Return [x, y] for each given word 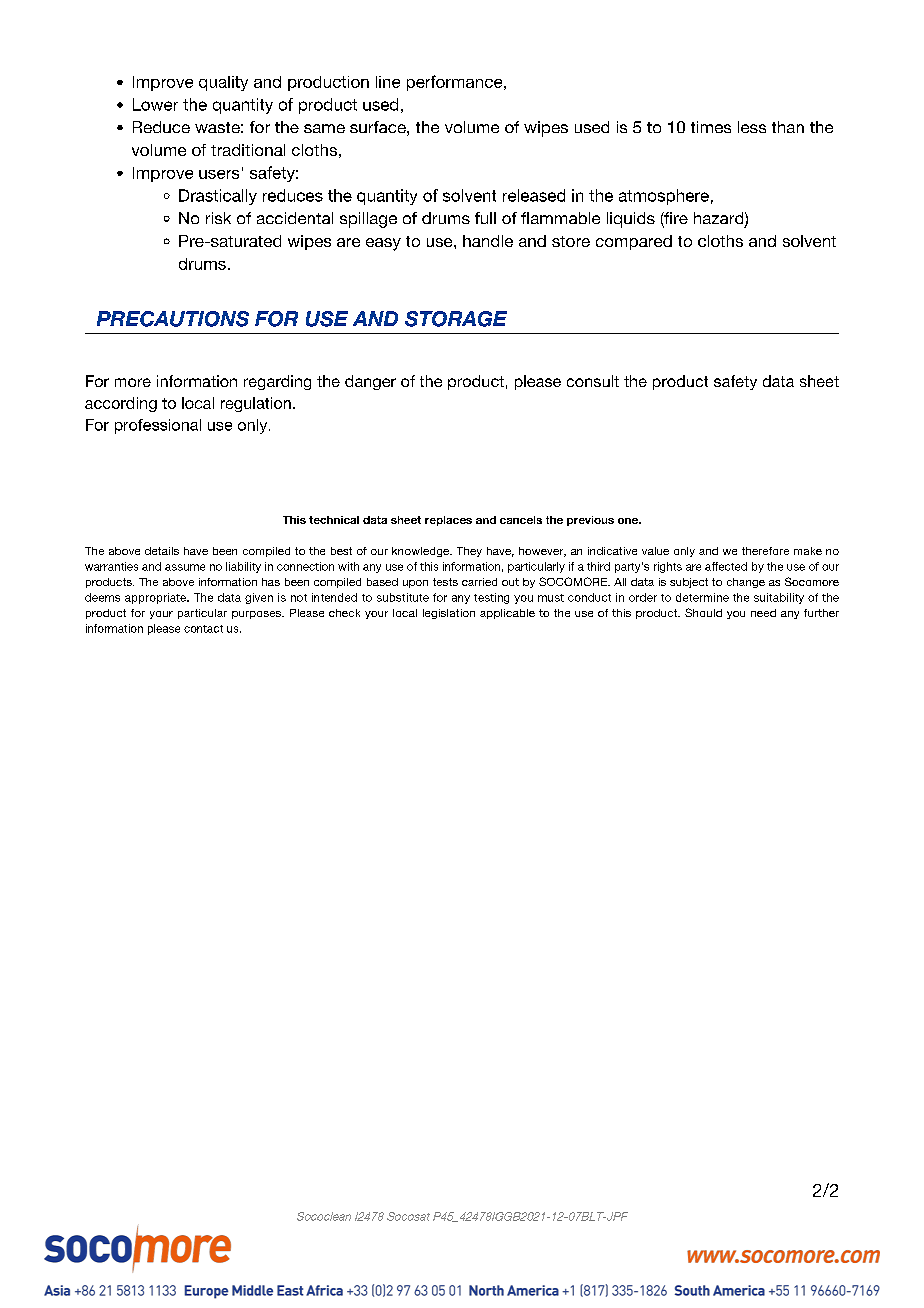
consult [593, 381]
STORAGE [456, 319]
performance [456, 83]
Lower [155, 104]
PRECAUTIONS [173, 319]
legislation [449, 614]
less [752, 127]
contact [203, 629]
